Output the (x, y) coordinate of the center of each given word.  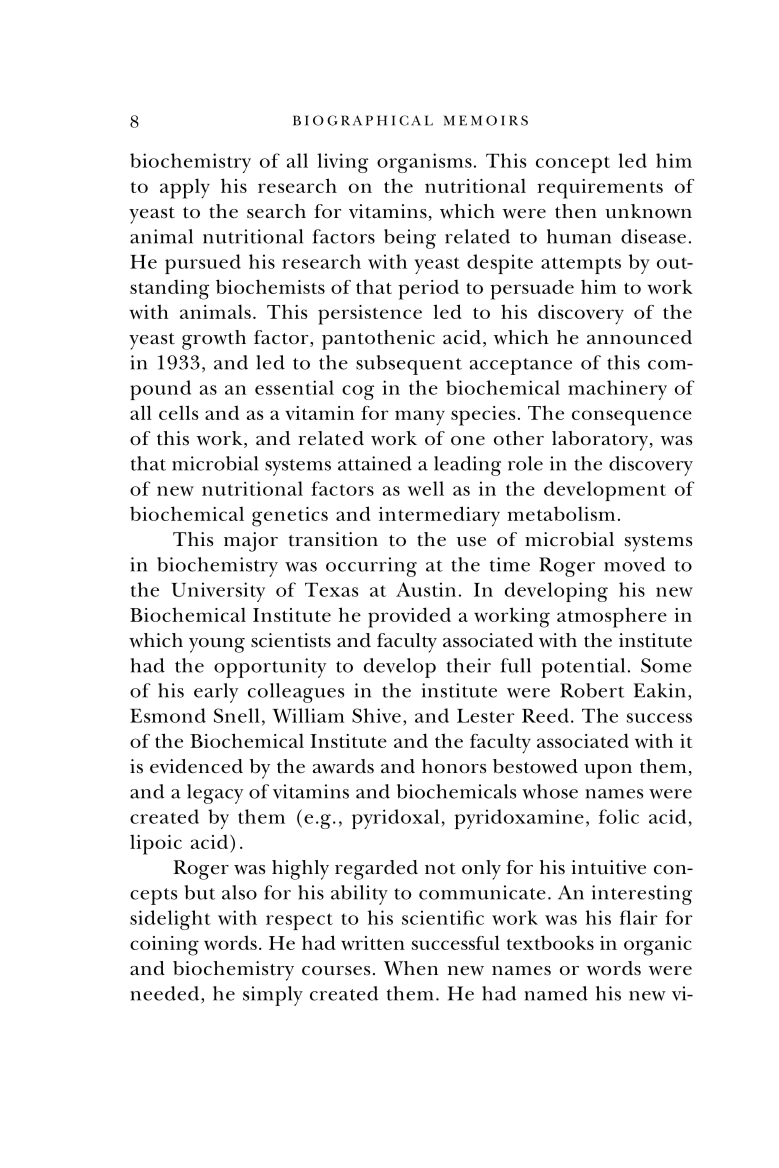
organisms (424, 163)
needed (166, 994)
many (420, 418)
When (411, 968)
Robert (592, 690)
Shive (376, 715)
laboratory (601, 441)
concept (573, 164)
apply (185, 188)
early (216, 693)
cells (178, 412)
